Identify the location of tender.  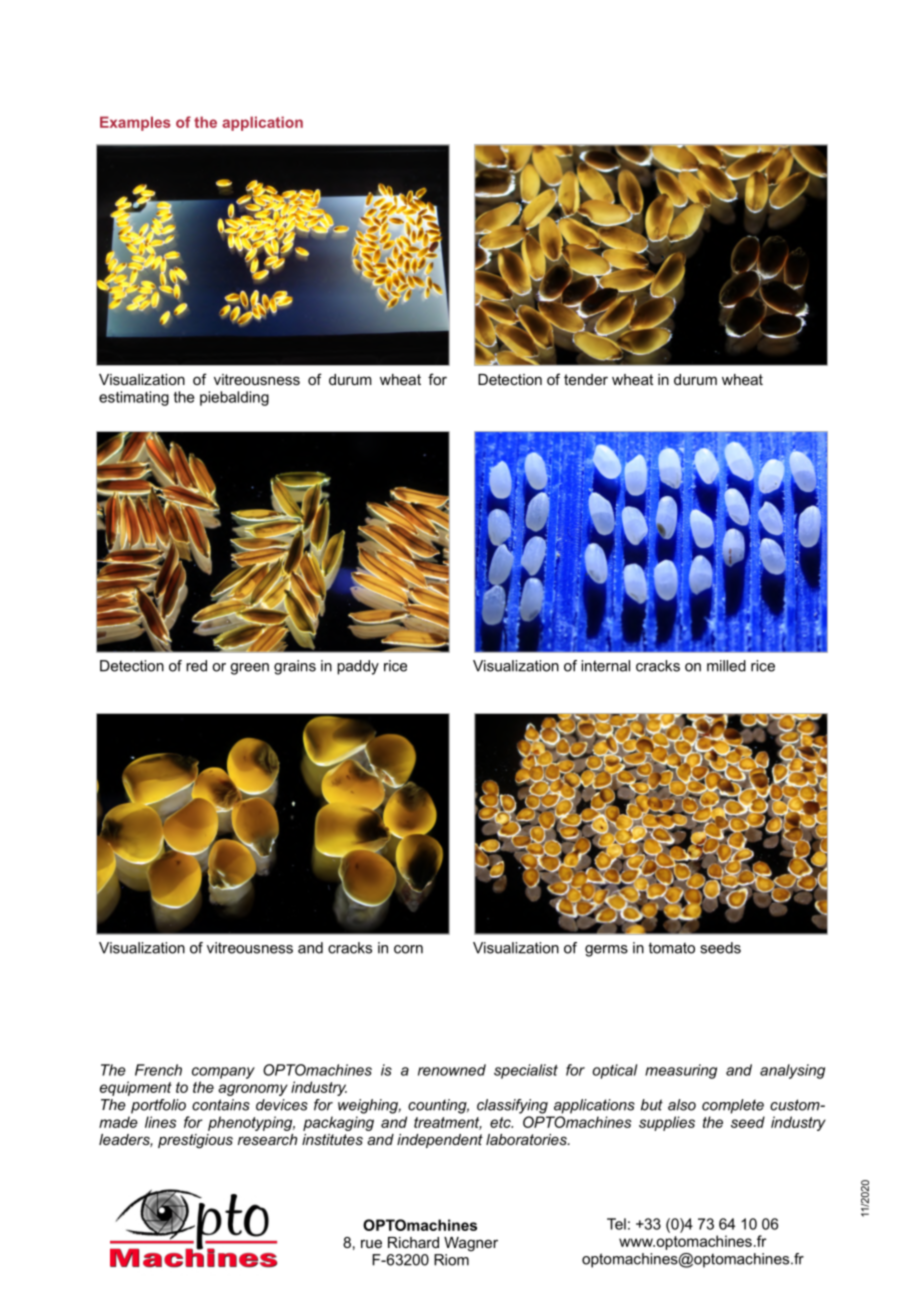
(586, 379).
